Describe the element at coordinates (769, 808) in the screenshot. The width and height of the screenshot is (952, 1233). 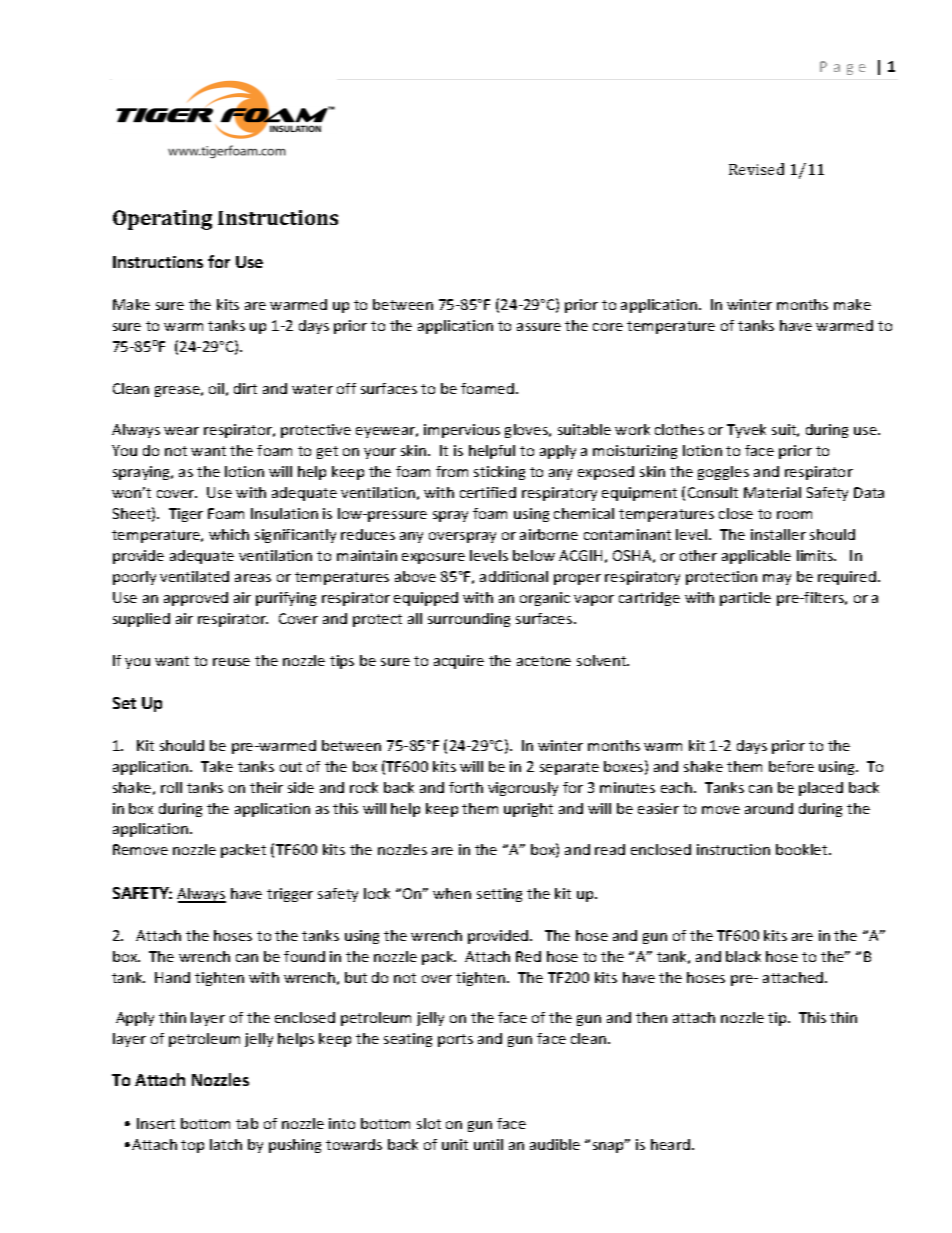
I see `around` at that location.
